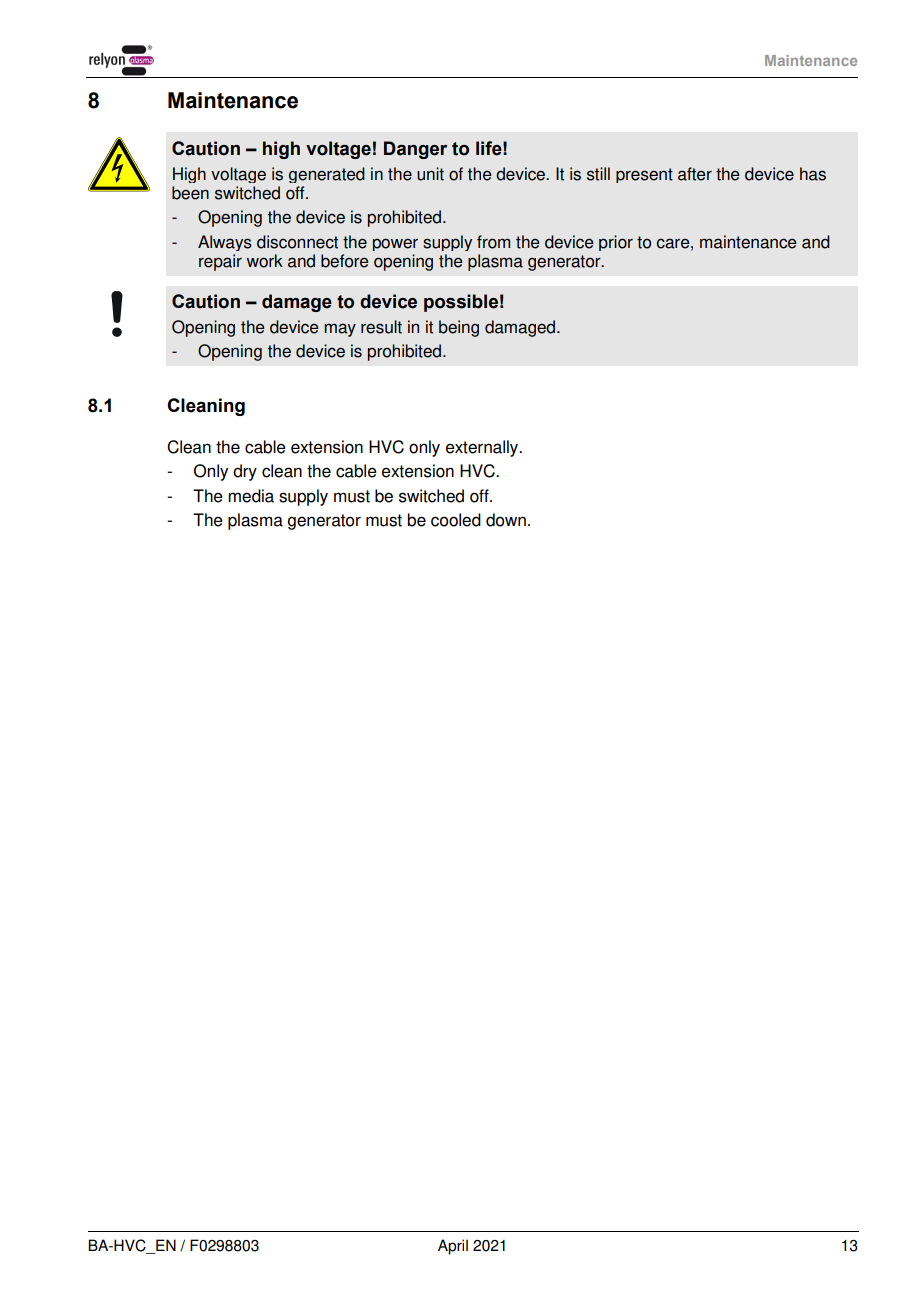 Image resolution: width=924 pixels, height=1308 pixels. Describe the element at coordinates (251, 496) in the screenshot. I see `media` at that location.
